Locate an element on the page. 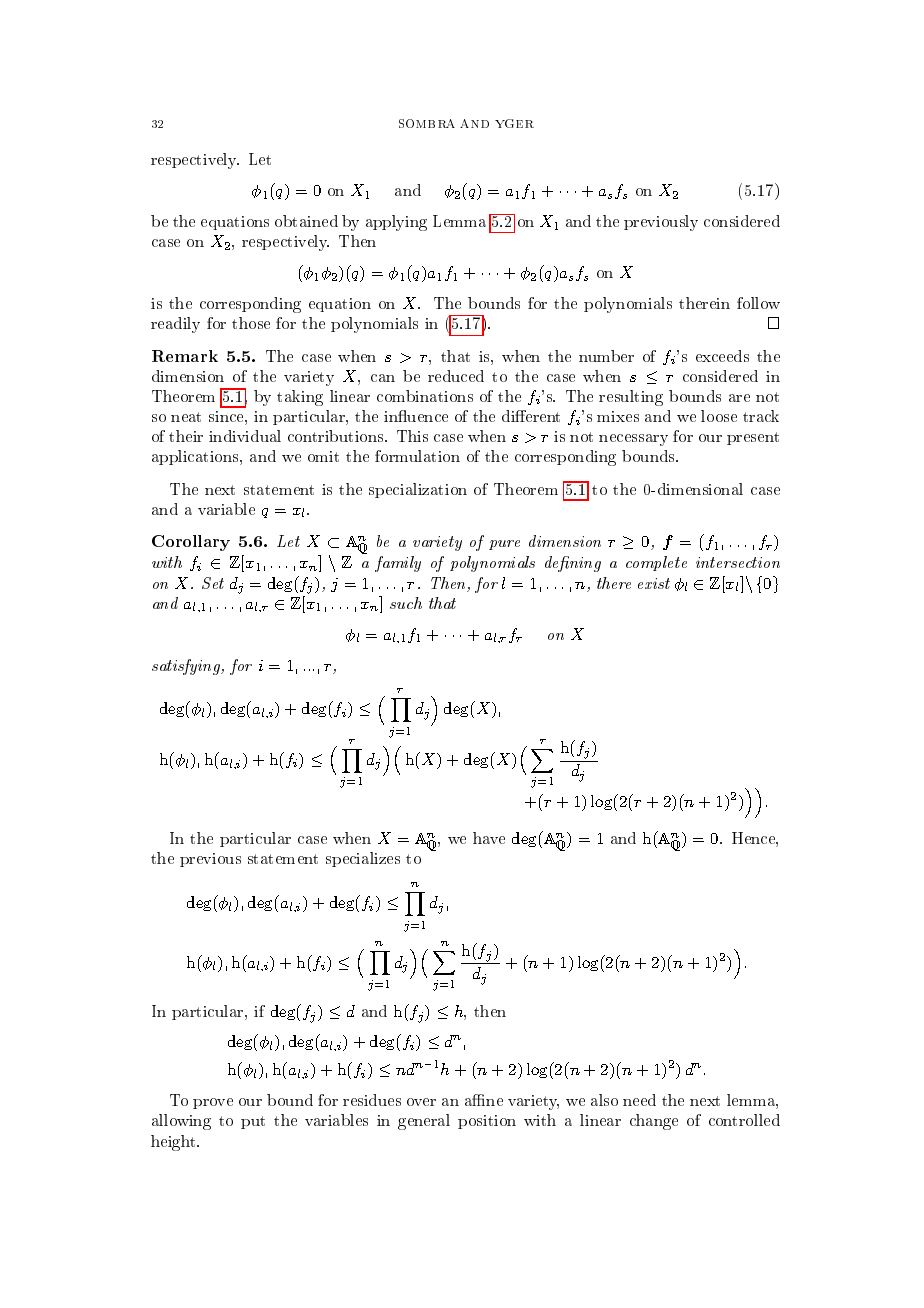  follow is located at coordinates (758, 303).
